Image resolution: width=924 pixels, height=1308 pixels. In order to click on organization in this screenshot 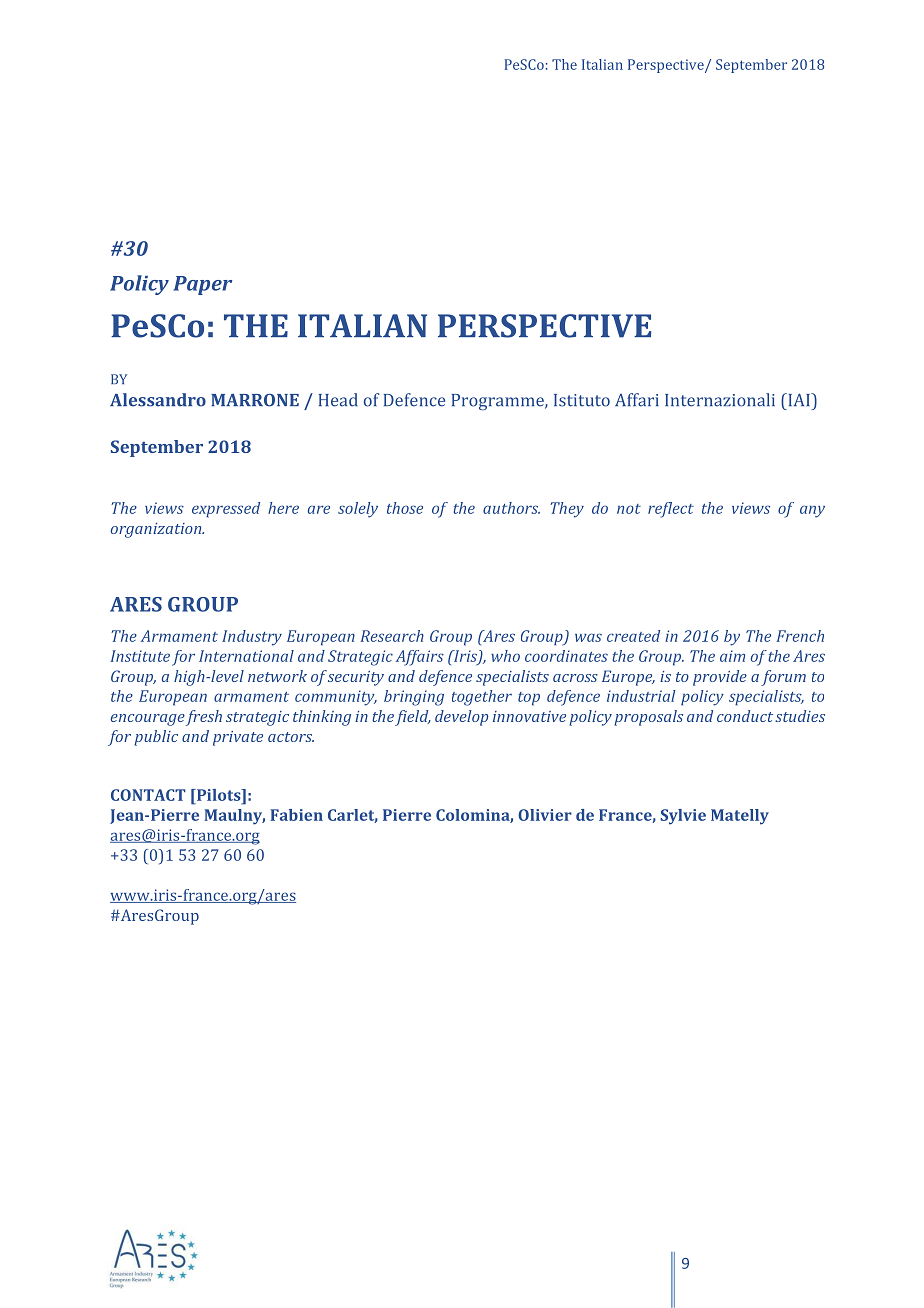, I will do `click(157, 530)`.
